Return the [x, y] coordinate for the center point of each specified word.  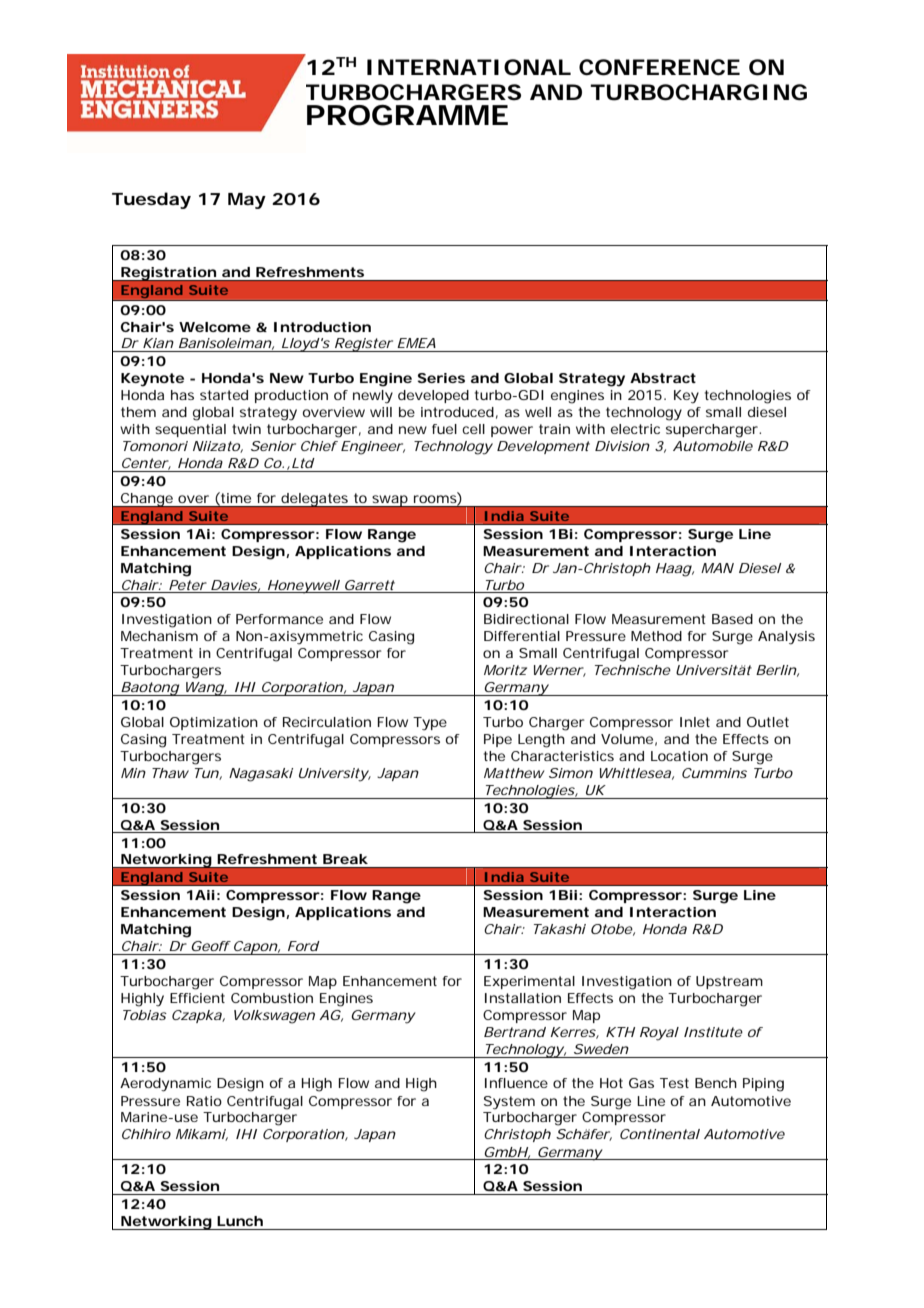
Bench [716, 1083]
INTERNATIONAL [469, 67]
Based [732, 619]
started [224, 395]
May [247, 201]
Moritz [505, 670]
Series [441, 378]
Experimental [529, 982]
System [509, 1103]
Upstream [729, 982]
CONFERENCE [659, 67]
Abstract [663, 378]
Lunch [240, 1221]
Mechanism [159, 636]
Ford [304, 946]
